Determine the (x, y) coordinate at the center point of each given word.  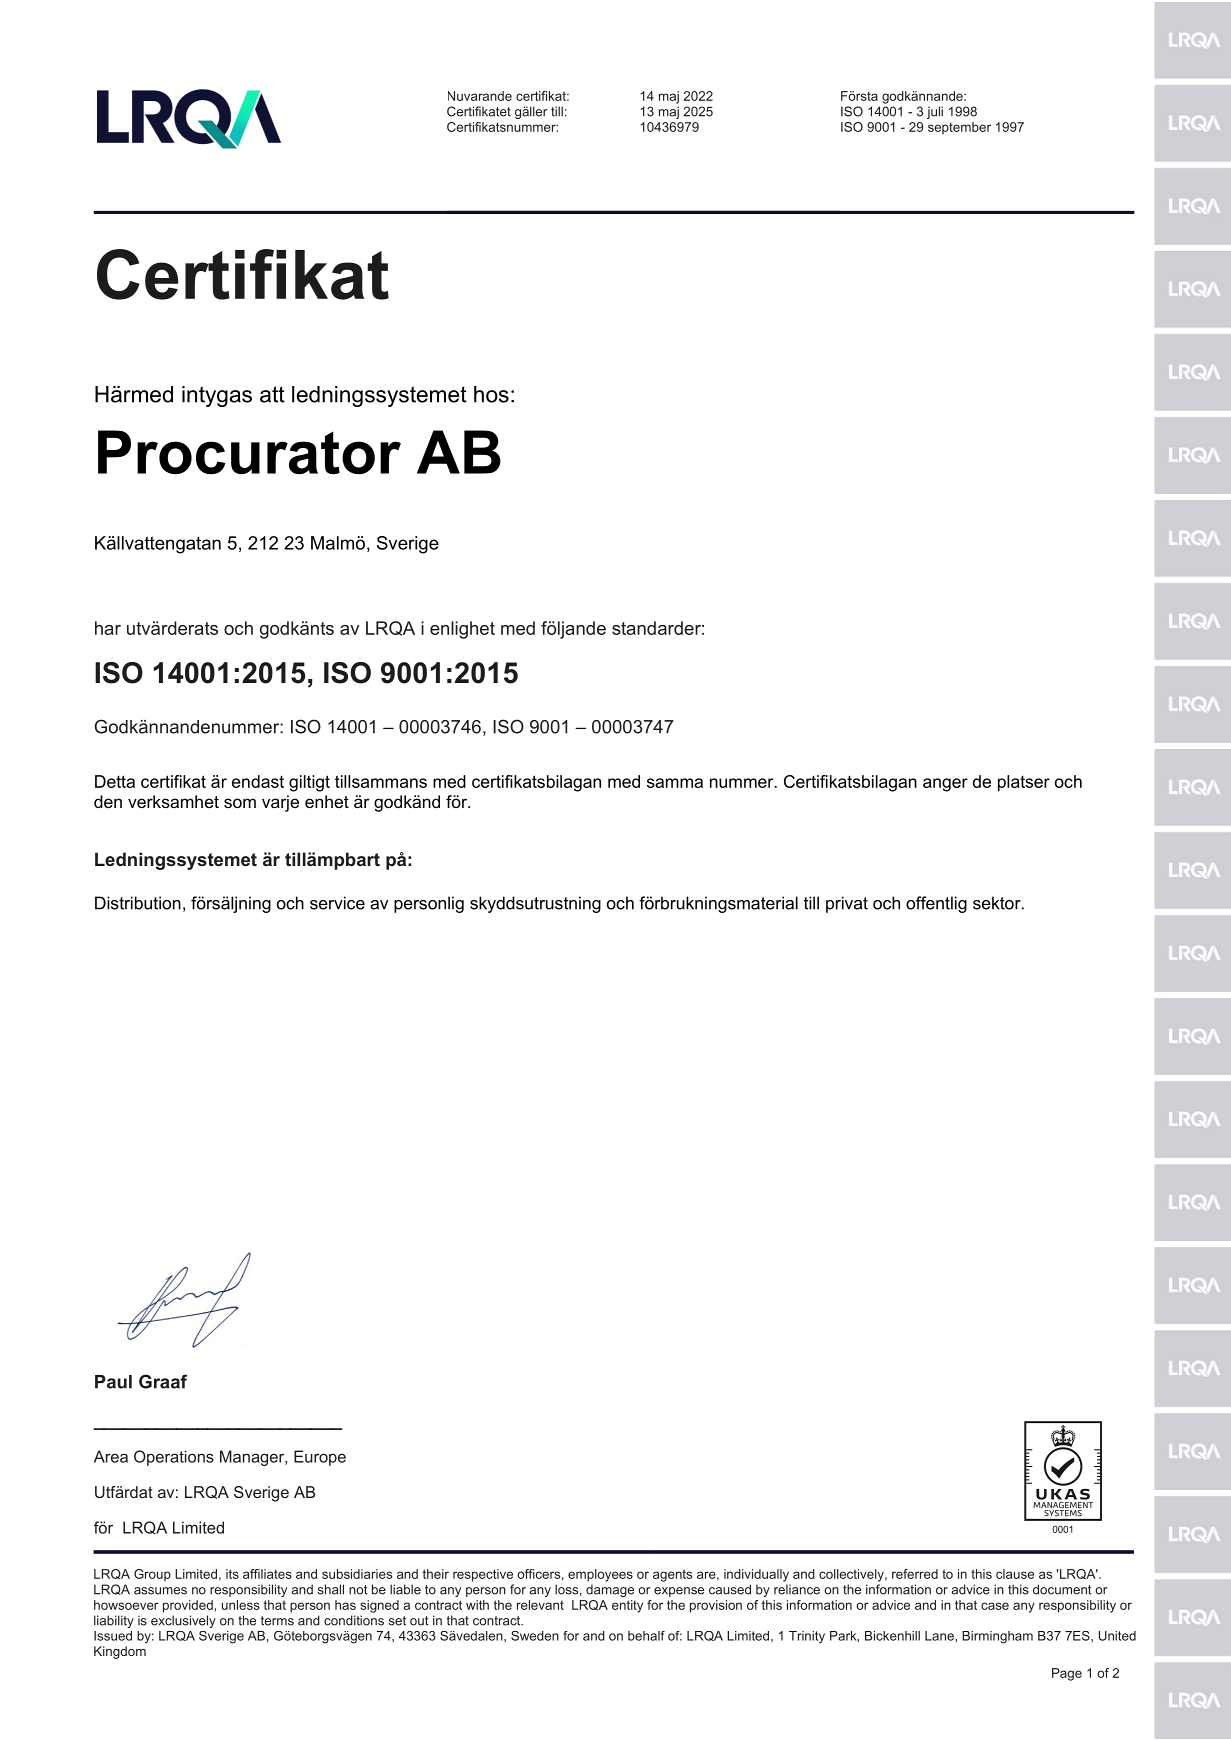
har (108, 628)
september (959, 128)
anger (945, 785)
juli (935, 112)
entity (627, 1606)
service (337, 903)
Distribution (138, 903)
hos (491, 394)
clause (1015, 1574)
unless (241, 1605)
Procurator (249, 452)
